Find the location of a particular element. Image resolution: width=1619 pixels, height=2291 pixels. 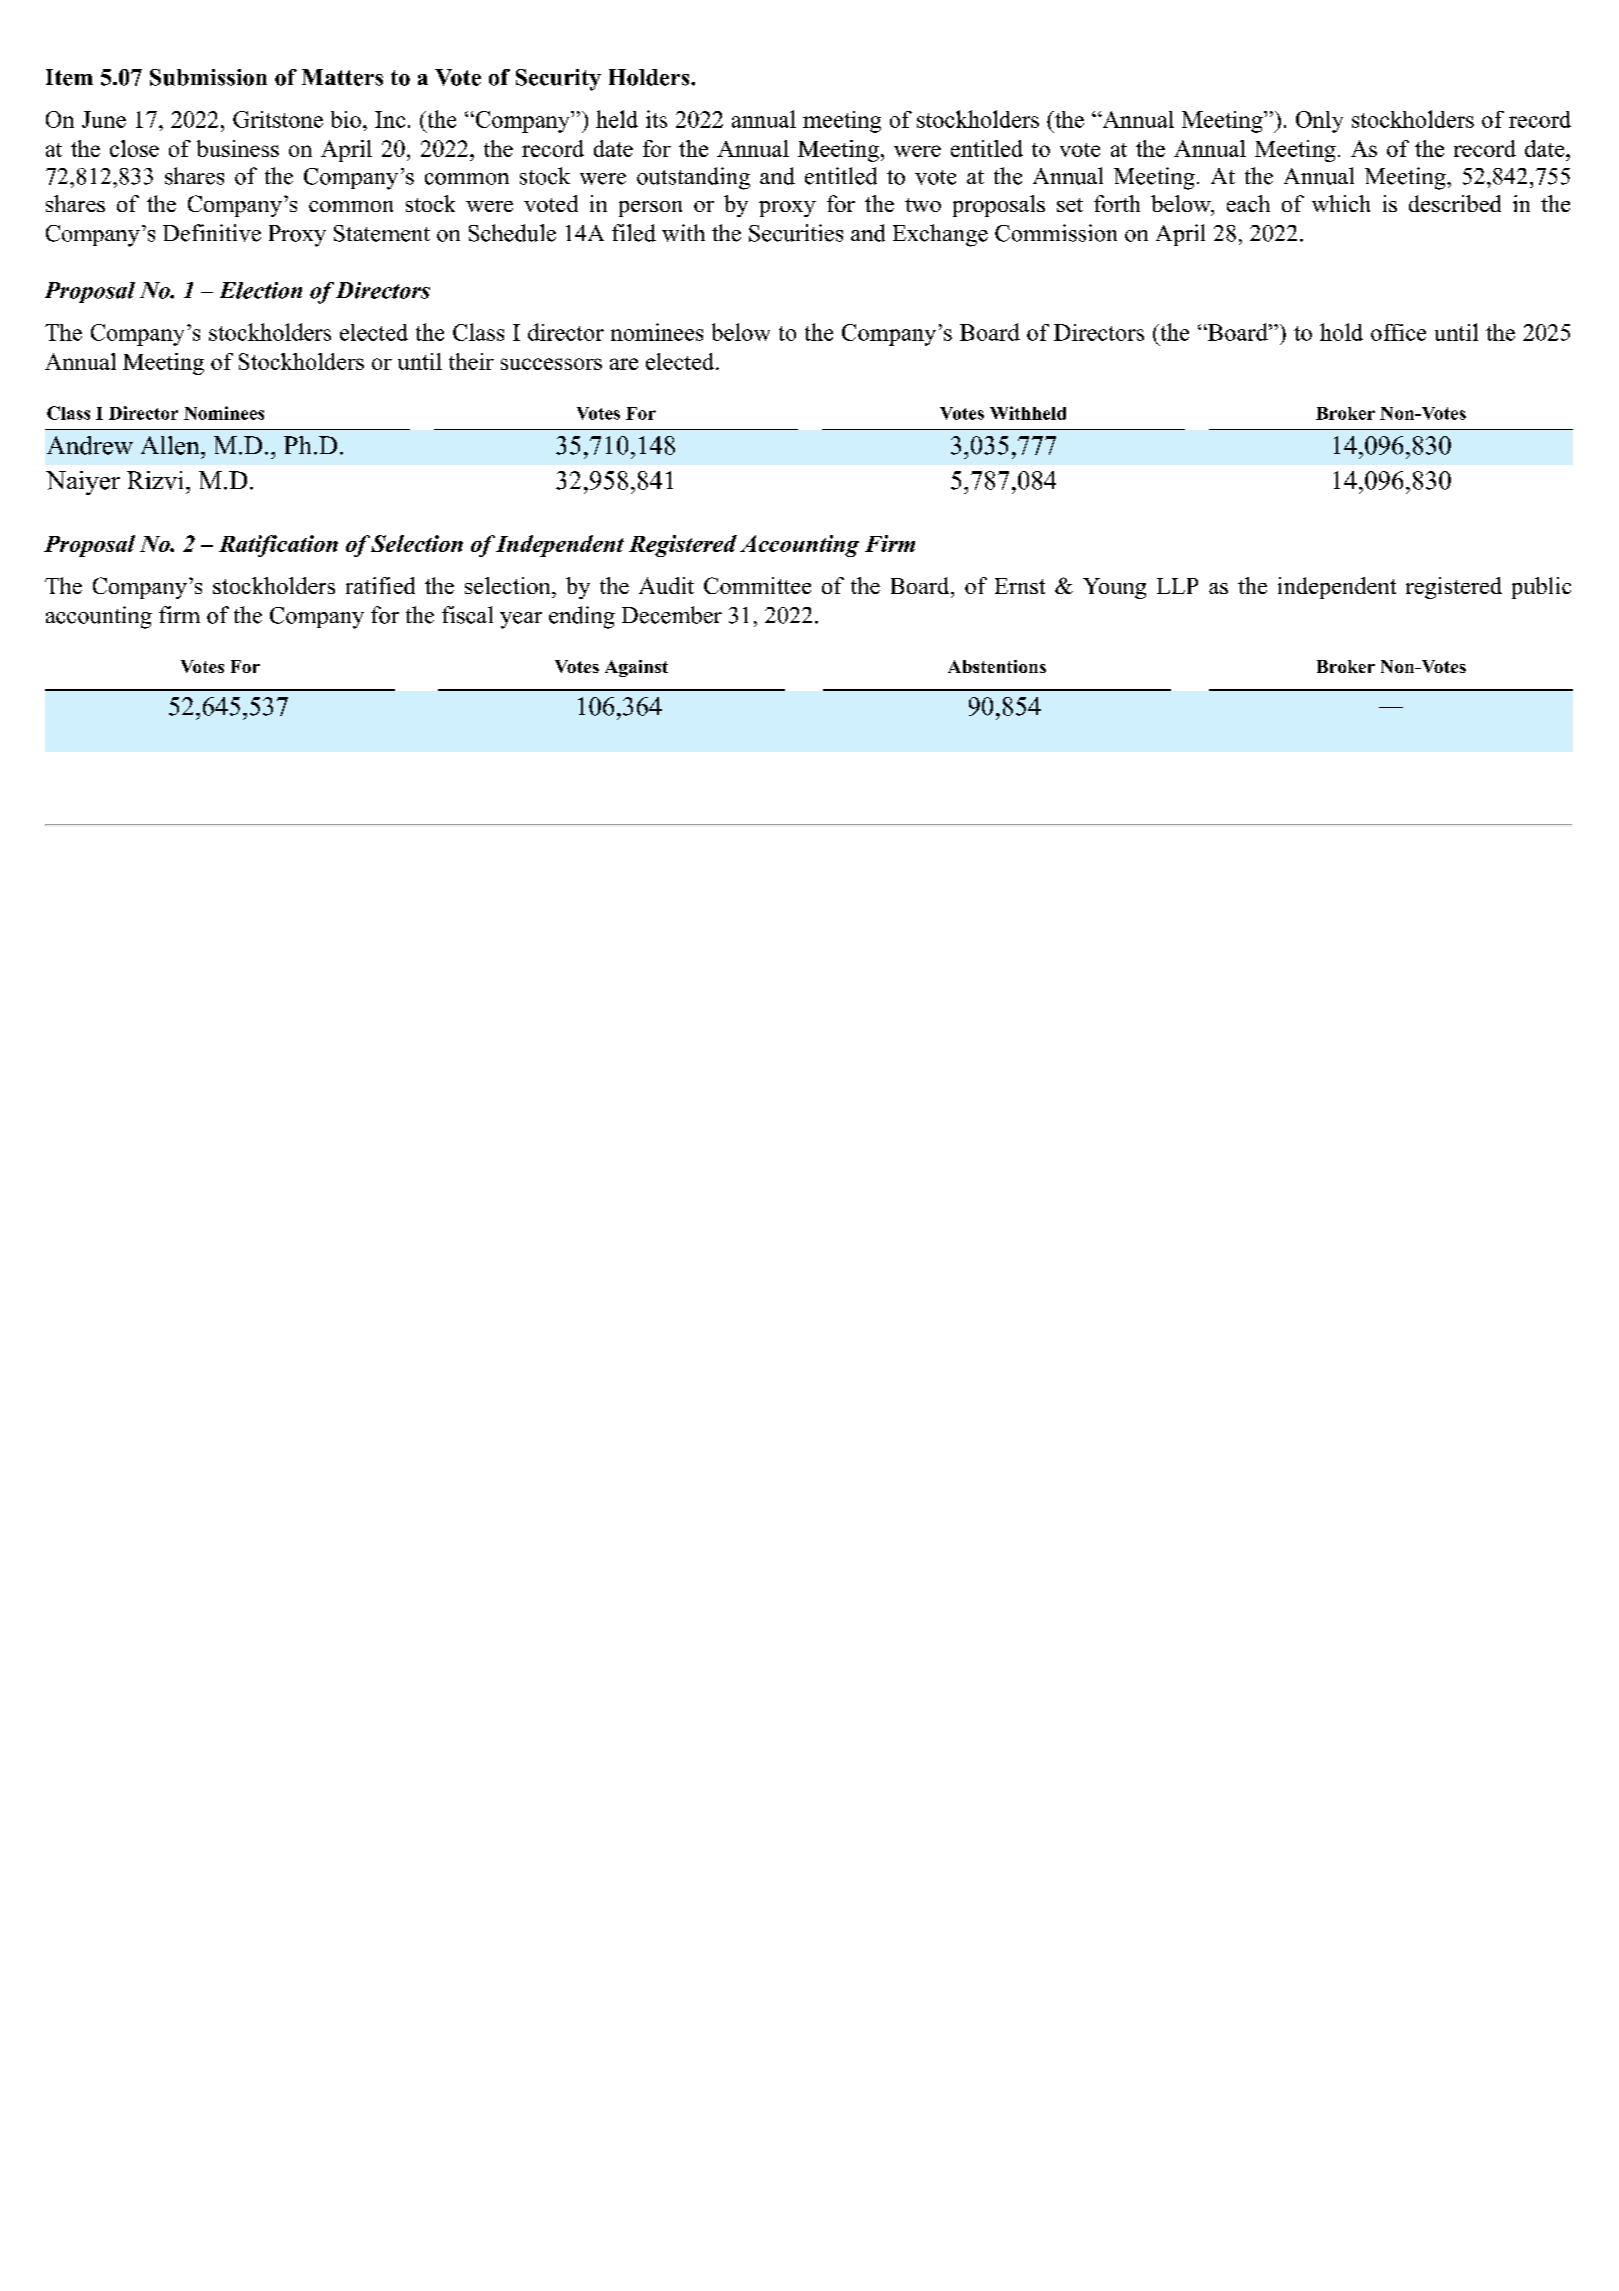

Securities is located at coordinates (796, 233).
